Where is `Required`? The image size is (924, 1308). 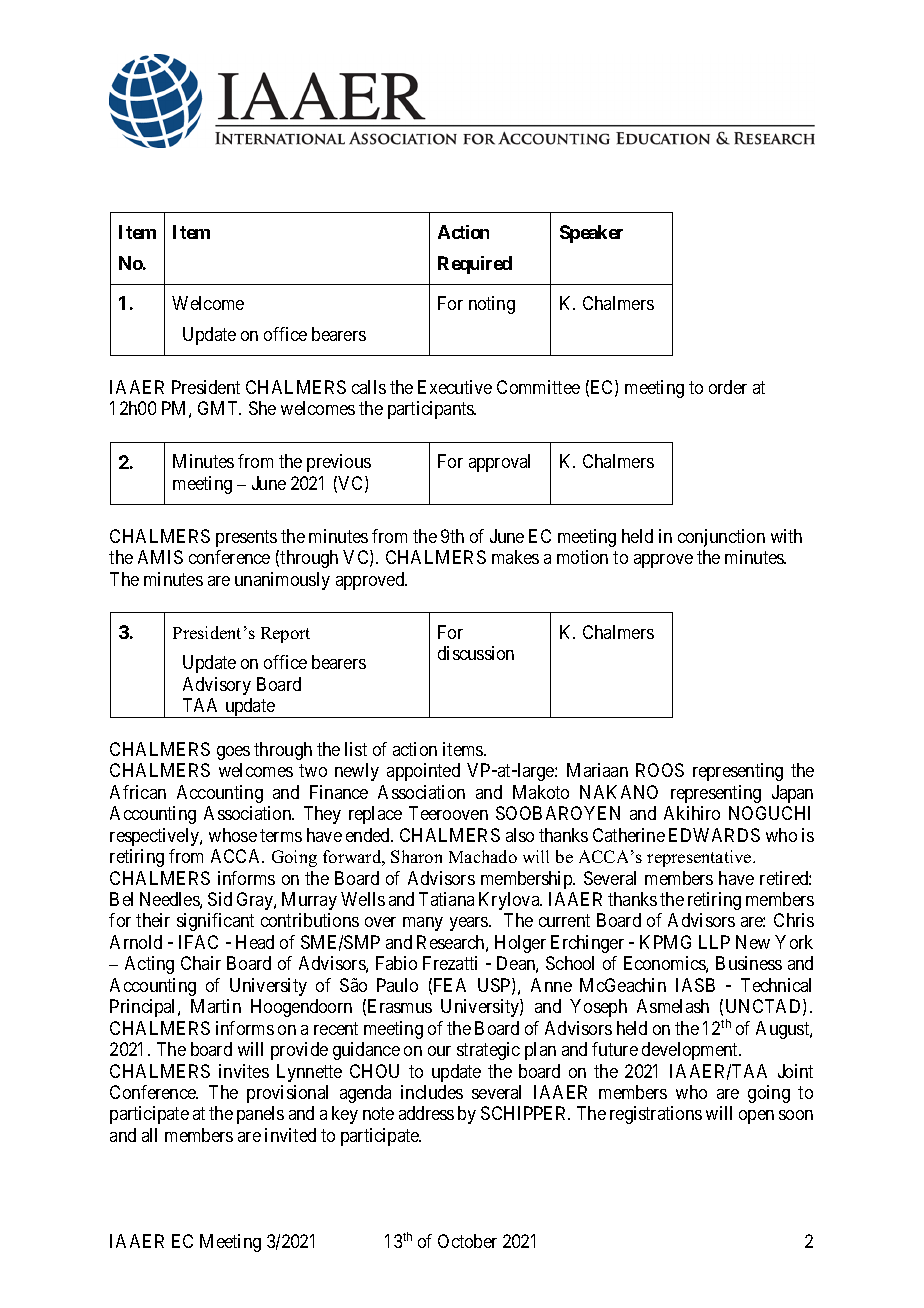 Required is located at coordinates (475, 265).
